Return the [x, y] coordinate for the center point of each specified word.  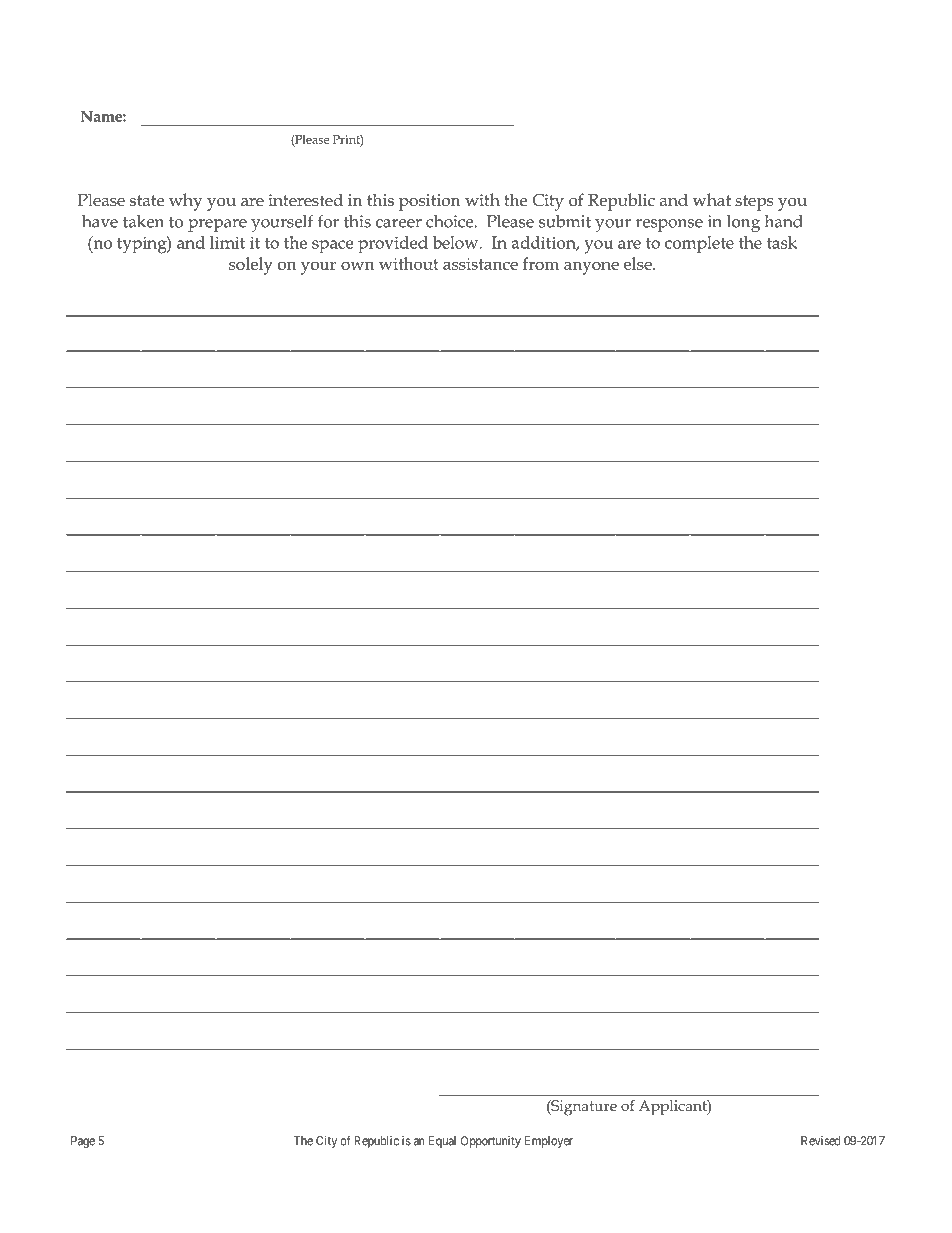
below [457, 242]
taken [143, 221]
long [743, 223]
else [639, 263]
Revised [820, 1141]
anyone [591, 268]
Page [83, 1142]
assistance [480, 264]
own [358, 265]
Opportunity [491, 1142]
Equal [442, 1142]
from [541, 263]
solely [251, 266]
